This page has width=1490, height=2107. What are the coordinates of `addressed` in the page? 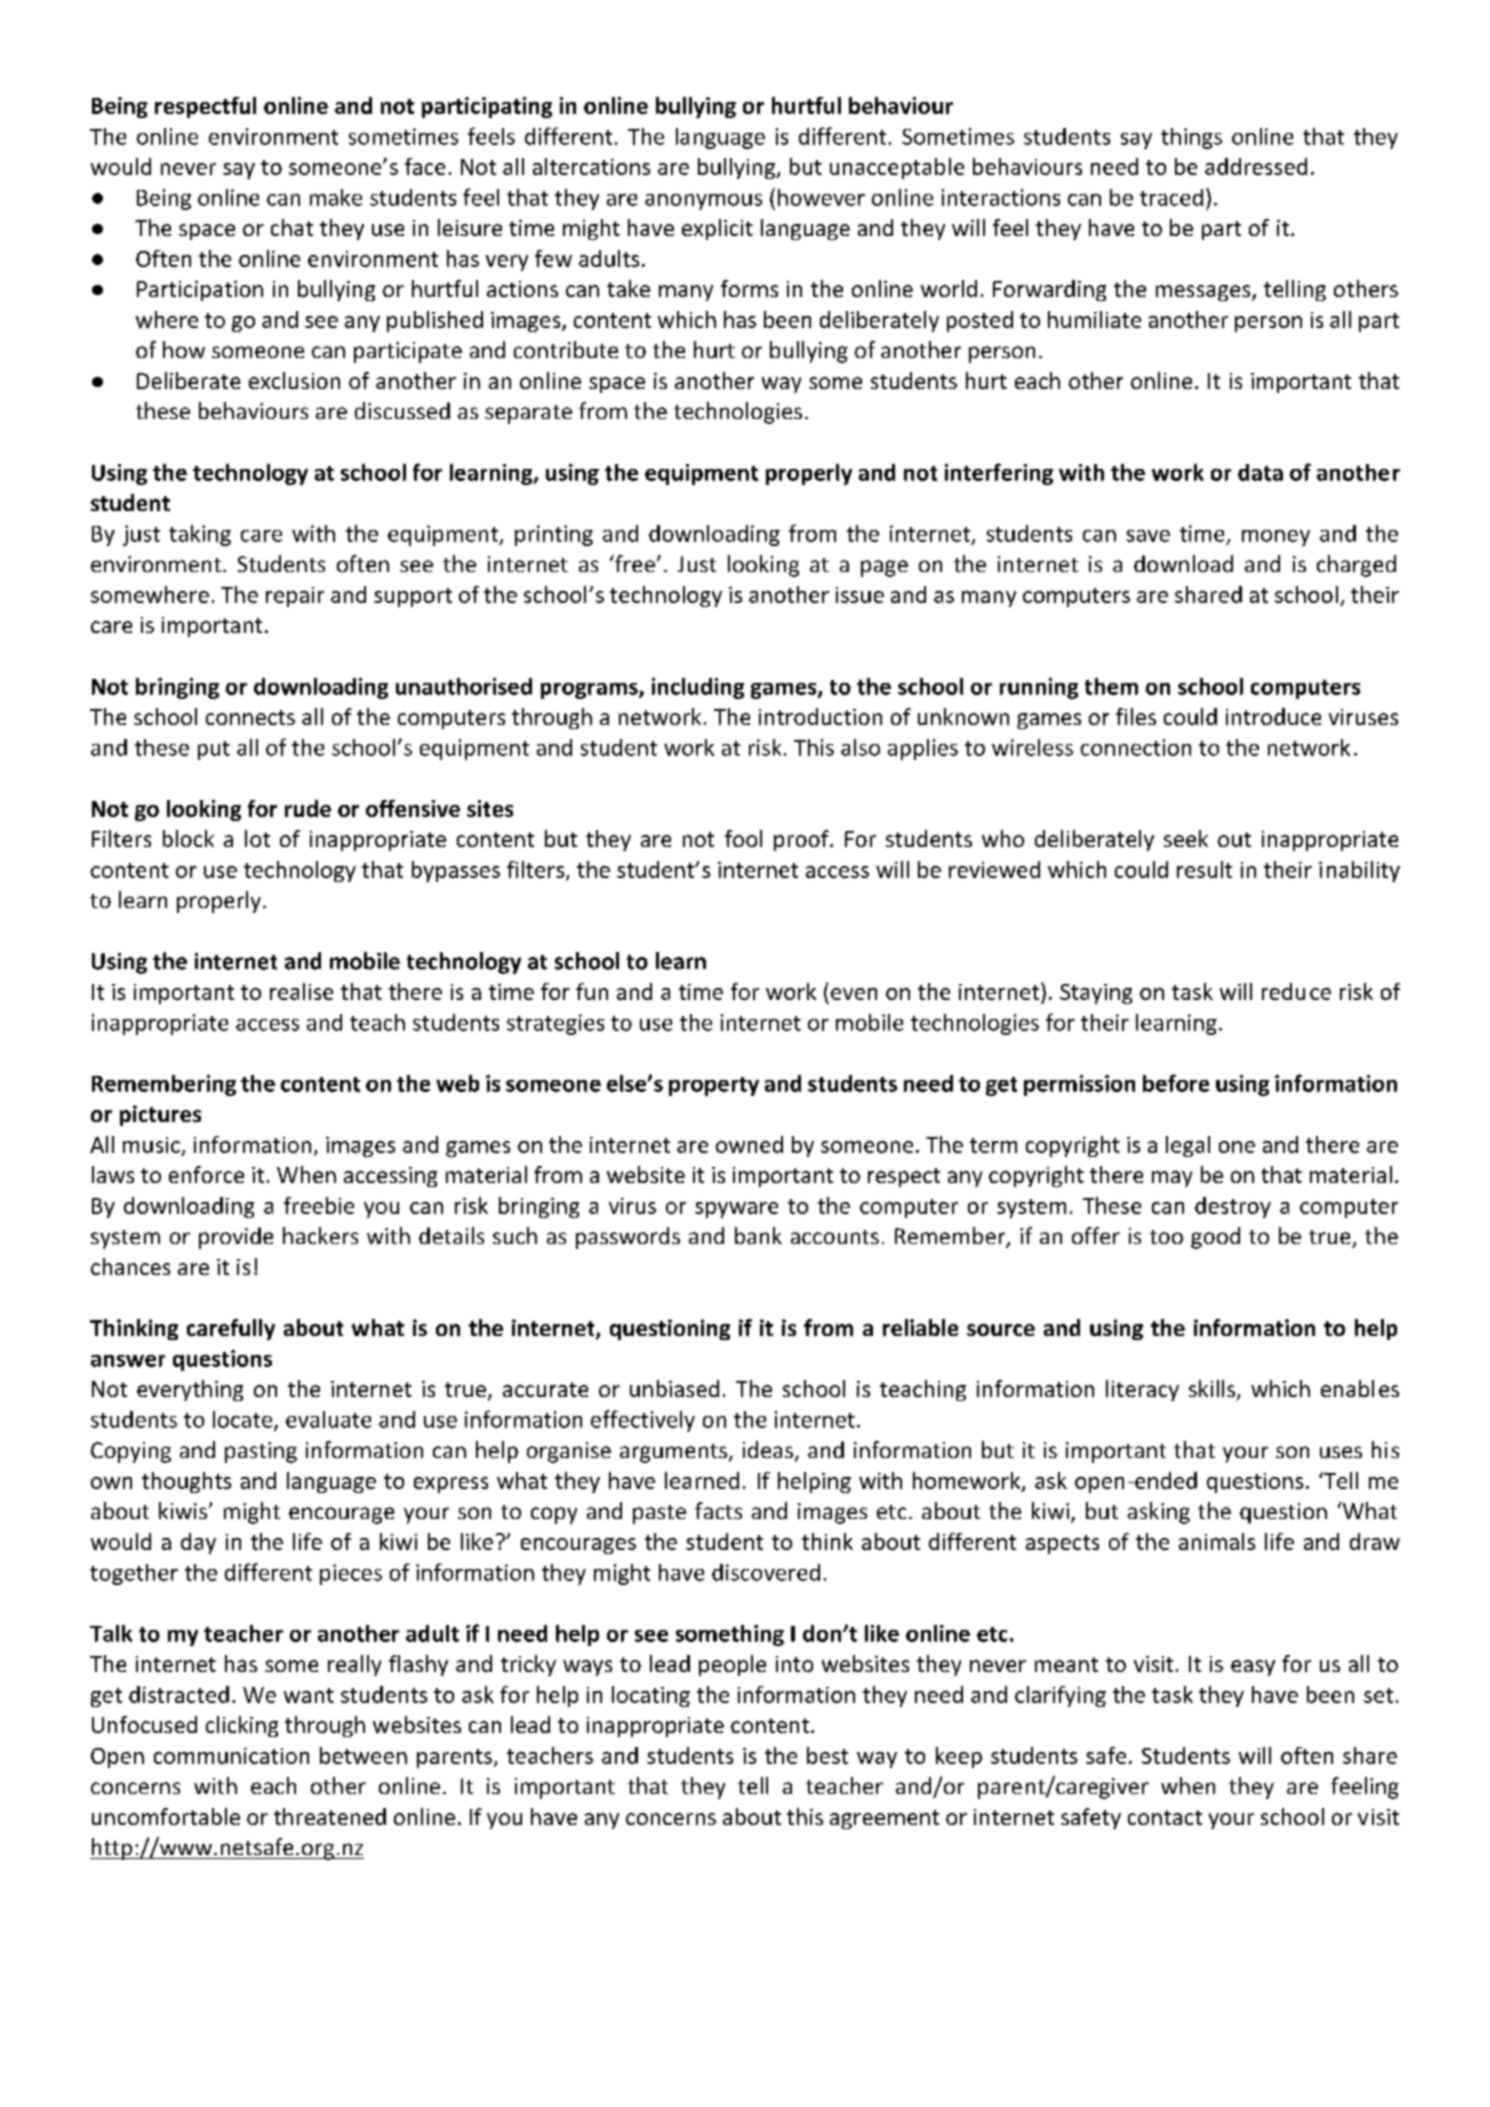 It's located at (1256, 166).
